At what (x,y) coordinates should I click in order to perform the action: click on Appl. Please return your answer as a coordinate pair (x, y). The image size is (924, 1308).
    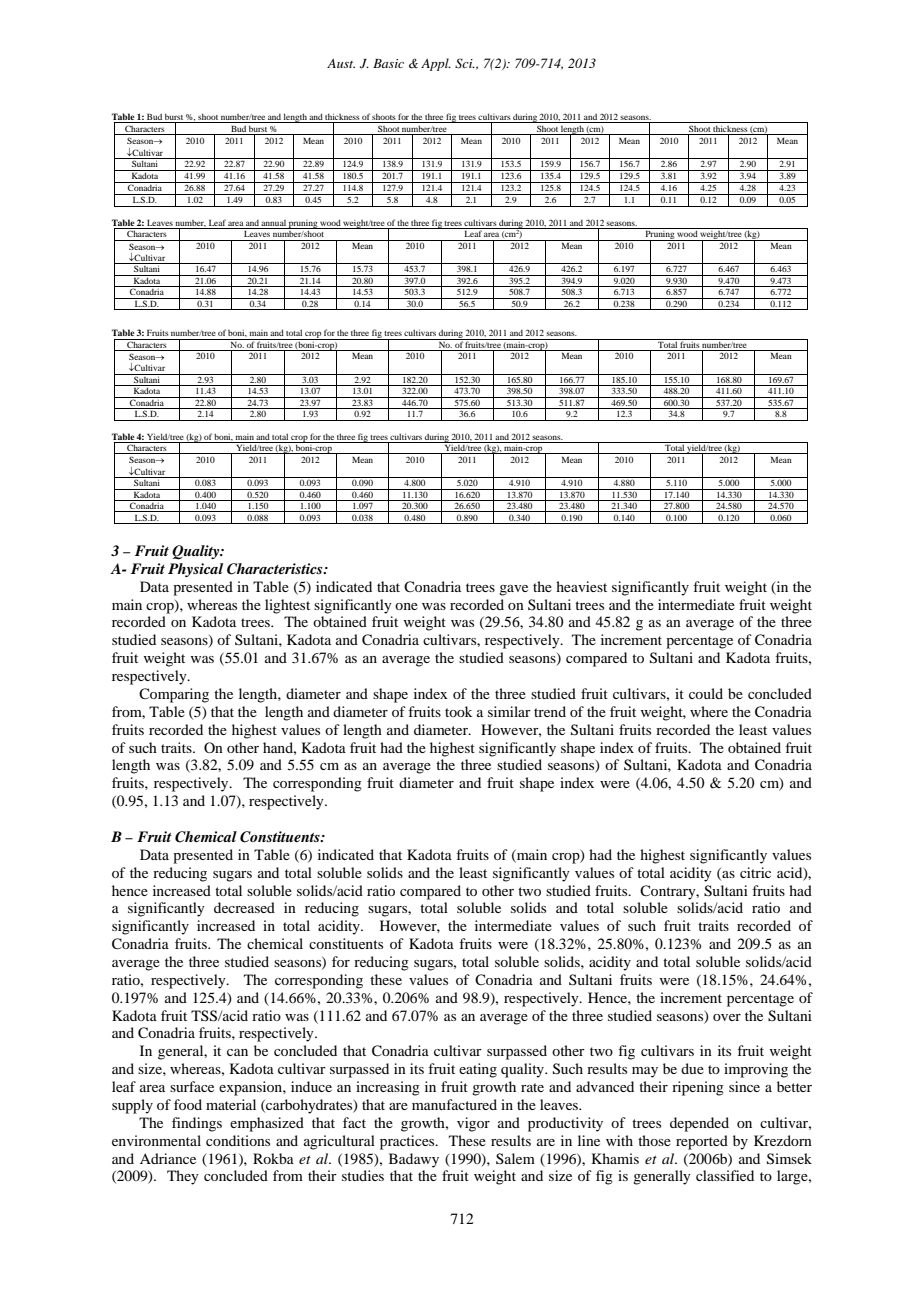
    Looking at the image, I should click on (436, 64).
